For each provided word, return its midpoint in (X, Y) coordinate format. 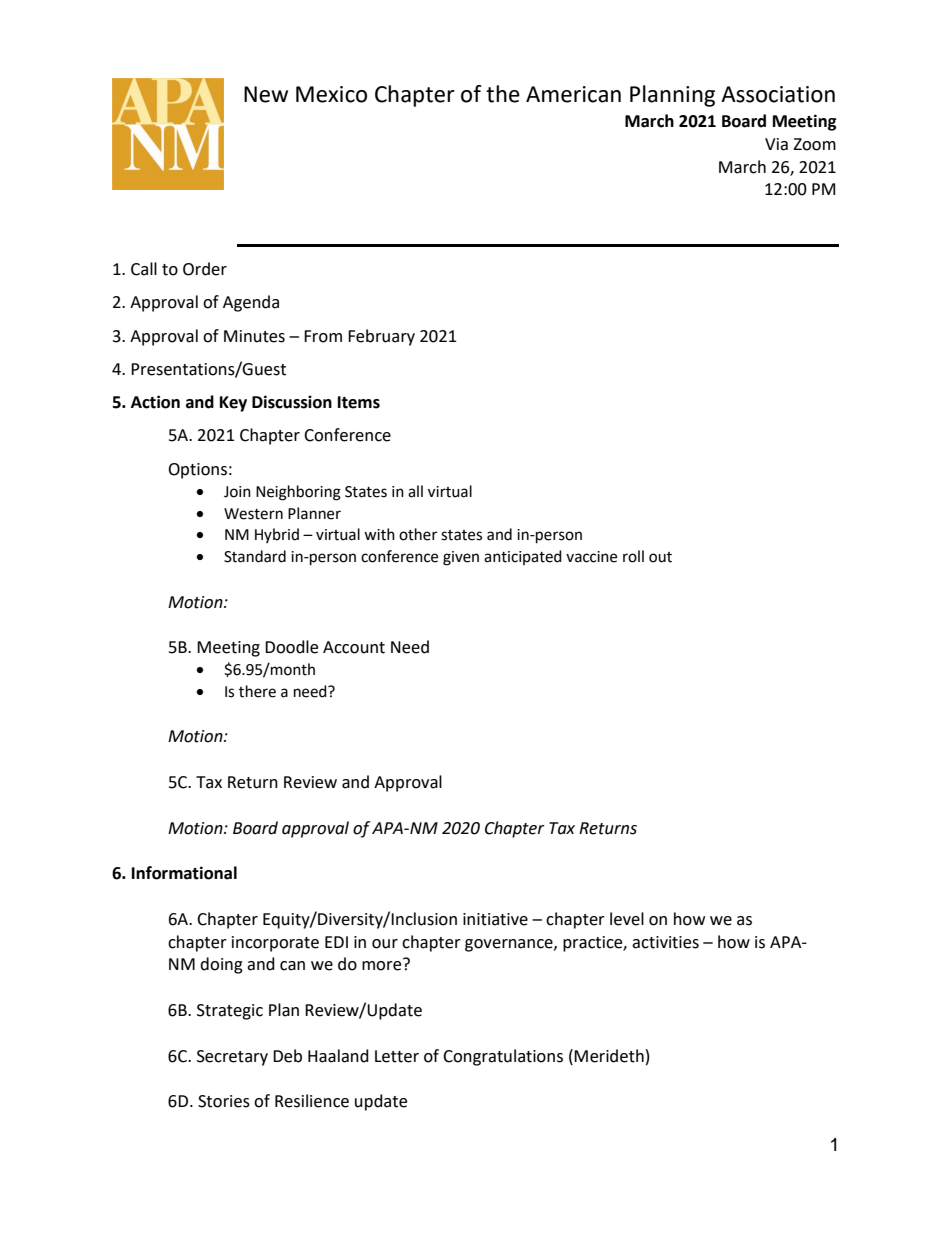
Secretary (232, 1058)
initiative (495, 919)
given (461, 558)
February (381, 337)
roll (633, 556)
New (266, 94)
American (573, 94)
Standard (255, 556)
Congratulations (503, 1057)
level (627, 919)
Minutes (254, 336)
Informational (184, 873)
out (660, 557)
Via (776, 144)
